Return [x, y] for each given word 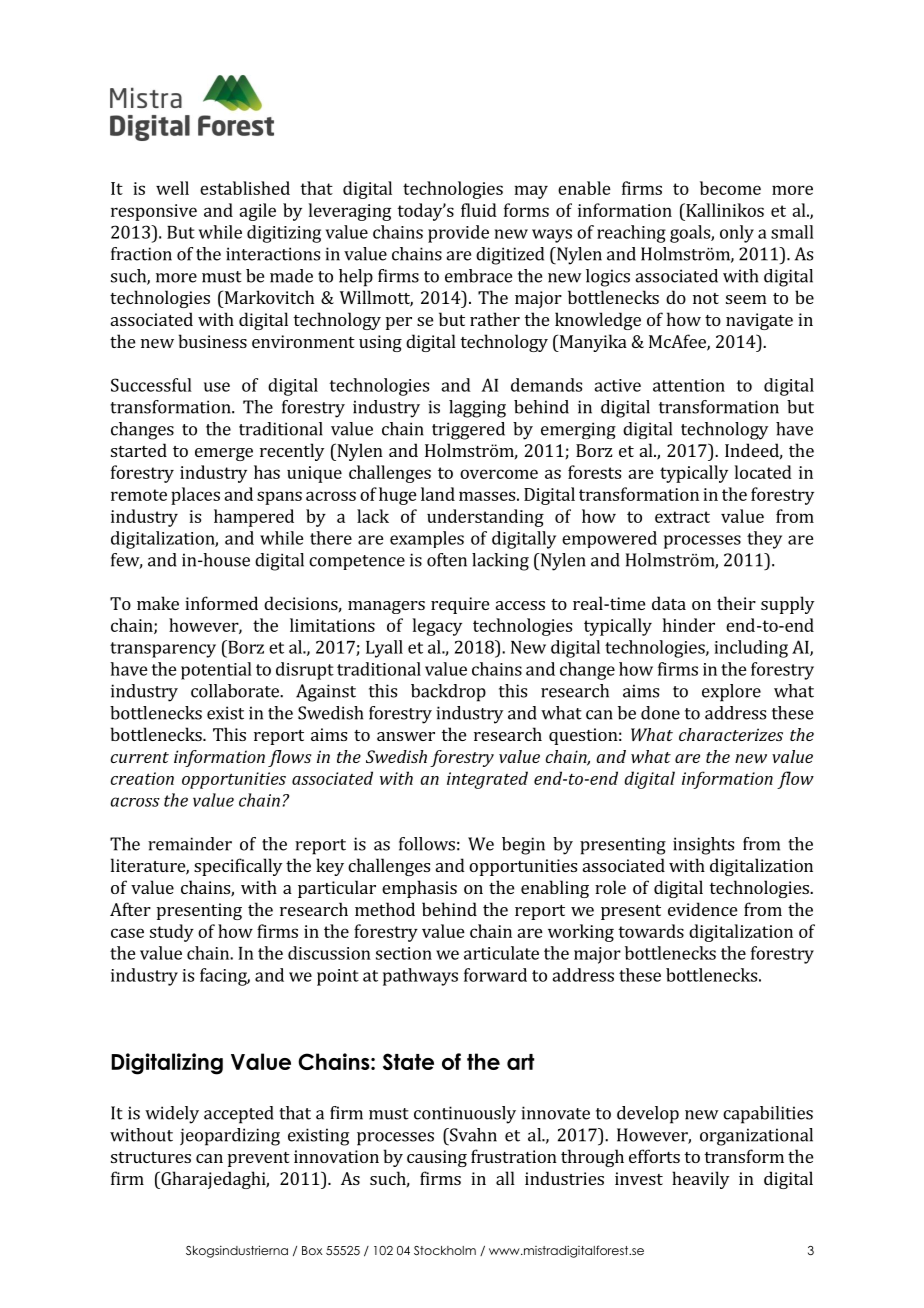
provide [458, 234]
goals [691, 234]
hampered [254, 518]
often [447, 560]
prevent [259, 1159]
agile [257, 212]
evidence [702, 909]
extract [682, 517]
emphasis [419, 889]
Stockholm [445, 1250]
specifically [238, 867]
